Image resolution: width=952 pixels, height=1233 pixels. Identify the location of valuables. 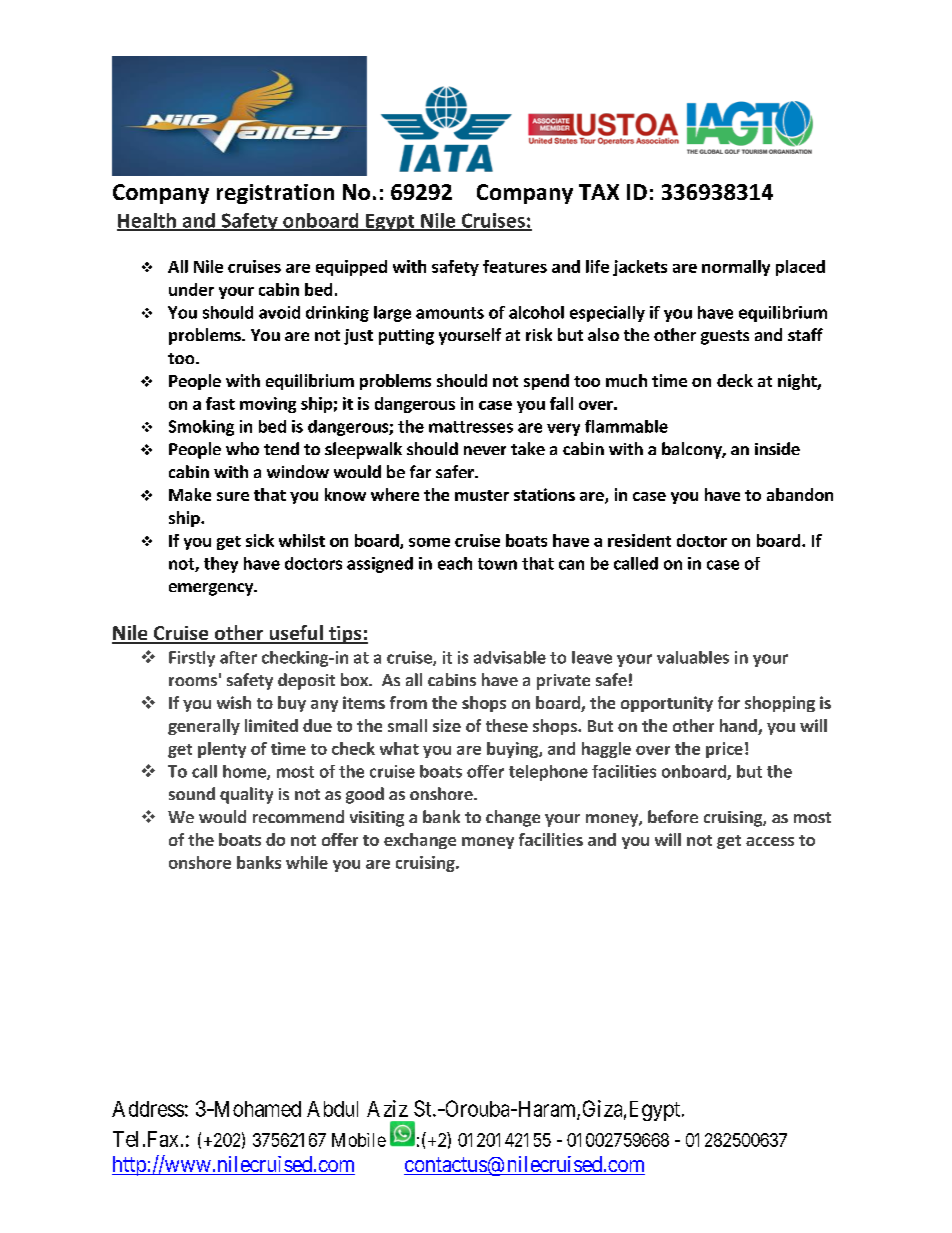
(693, 657).
